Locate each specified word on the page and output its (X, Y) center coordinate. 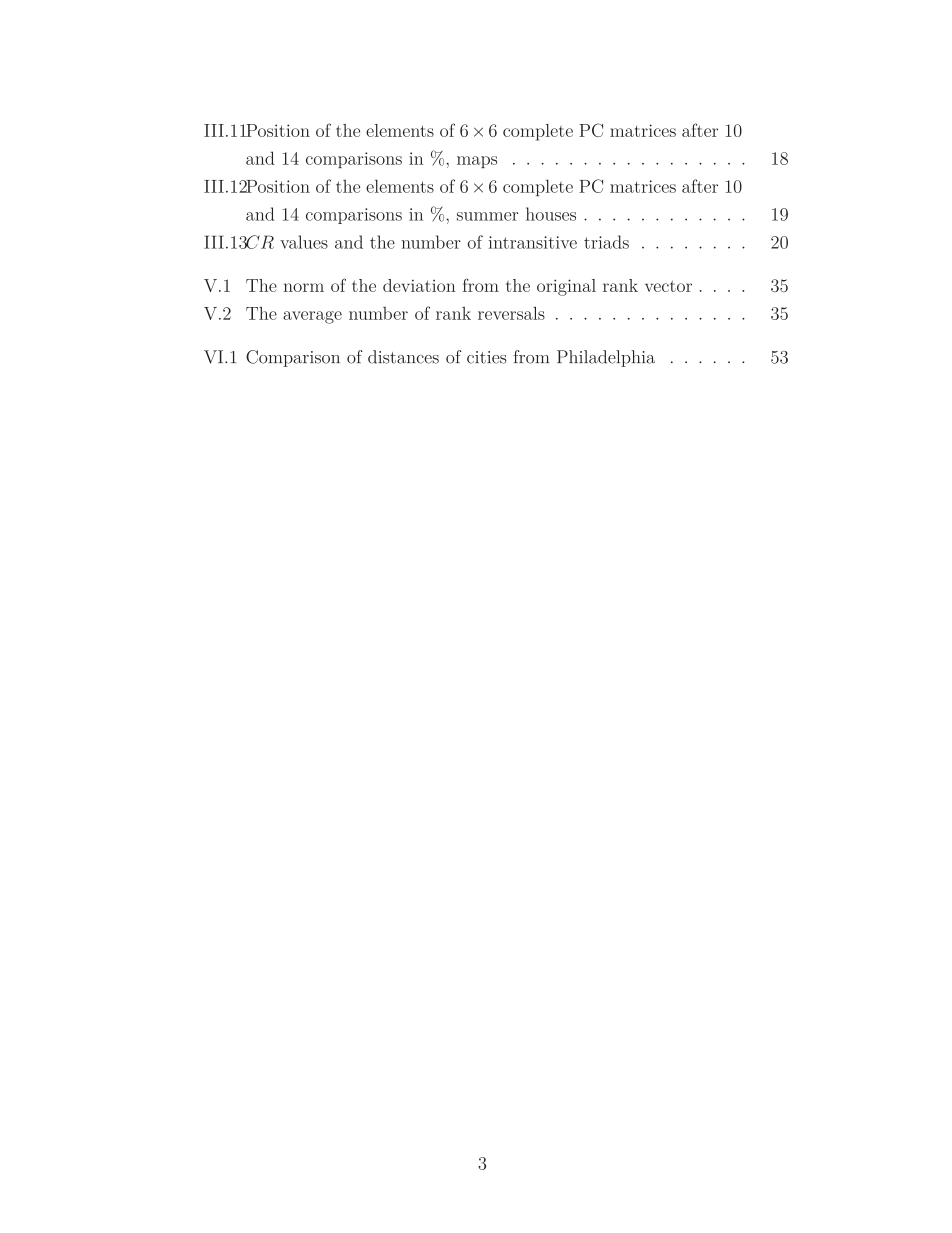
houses (551, 214)
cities (487, 357)
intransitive (533, 242)
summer (487, 216)
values (304, 242)
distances (403, 357)
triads (606, 242)
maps (477, 162)
